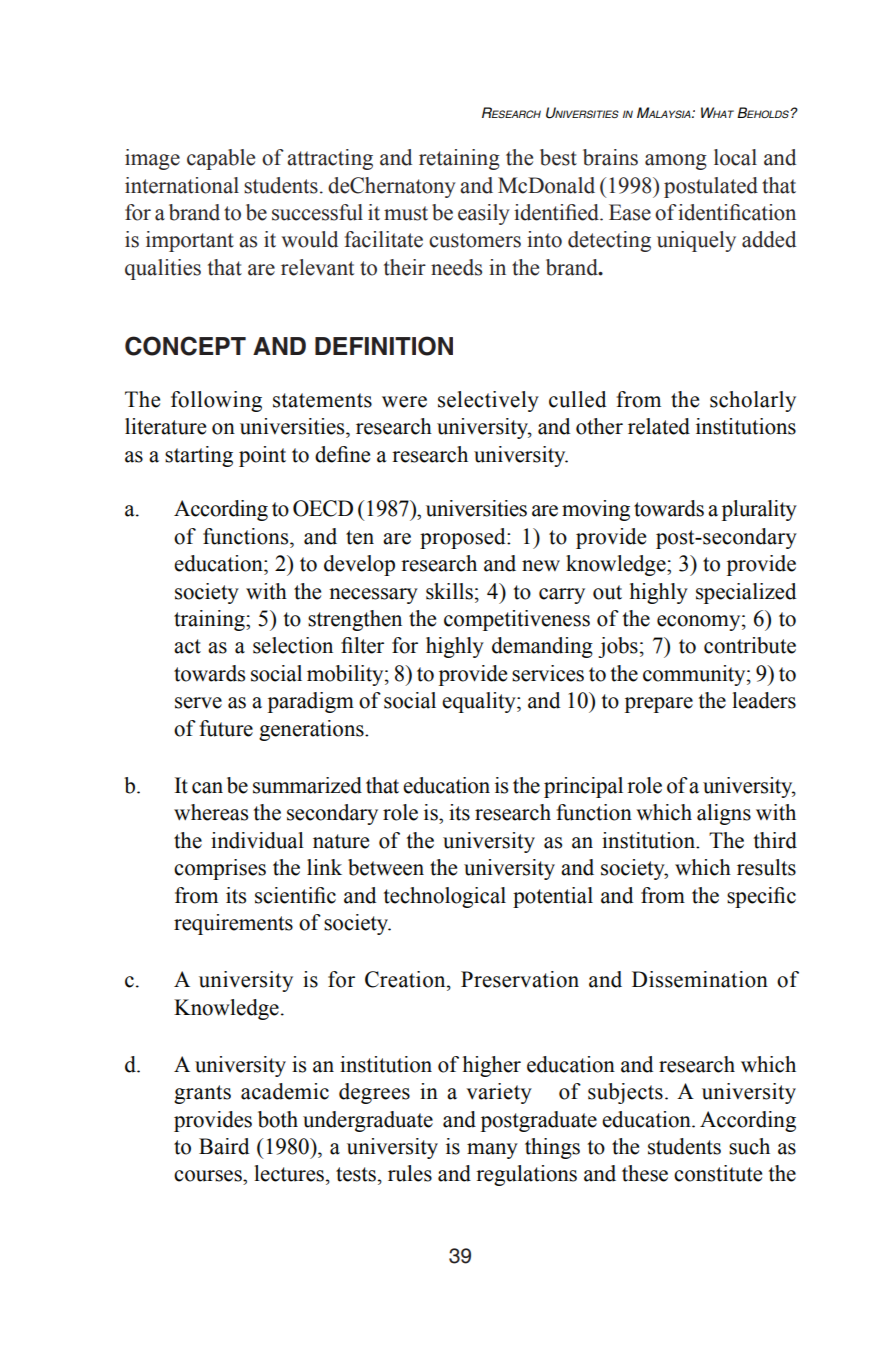  Describe the element at coordinates (761, 897) in the screenshot. I see `specific` at that location.
